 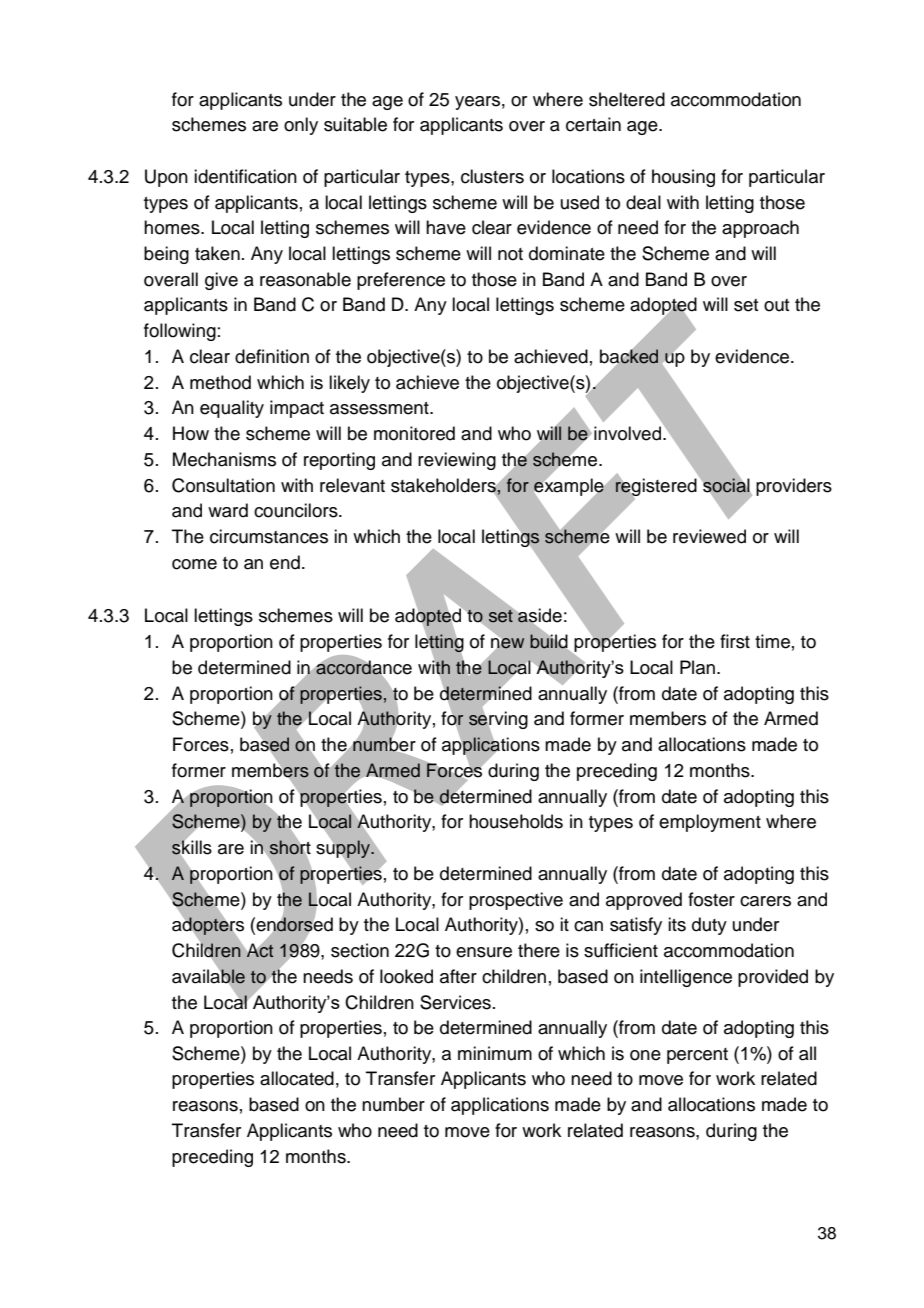 What do you see at coordinates (777, 305) in the image?
I see `out` at bounding box center [777, 305].
